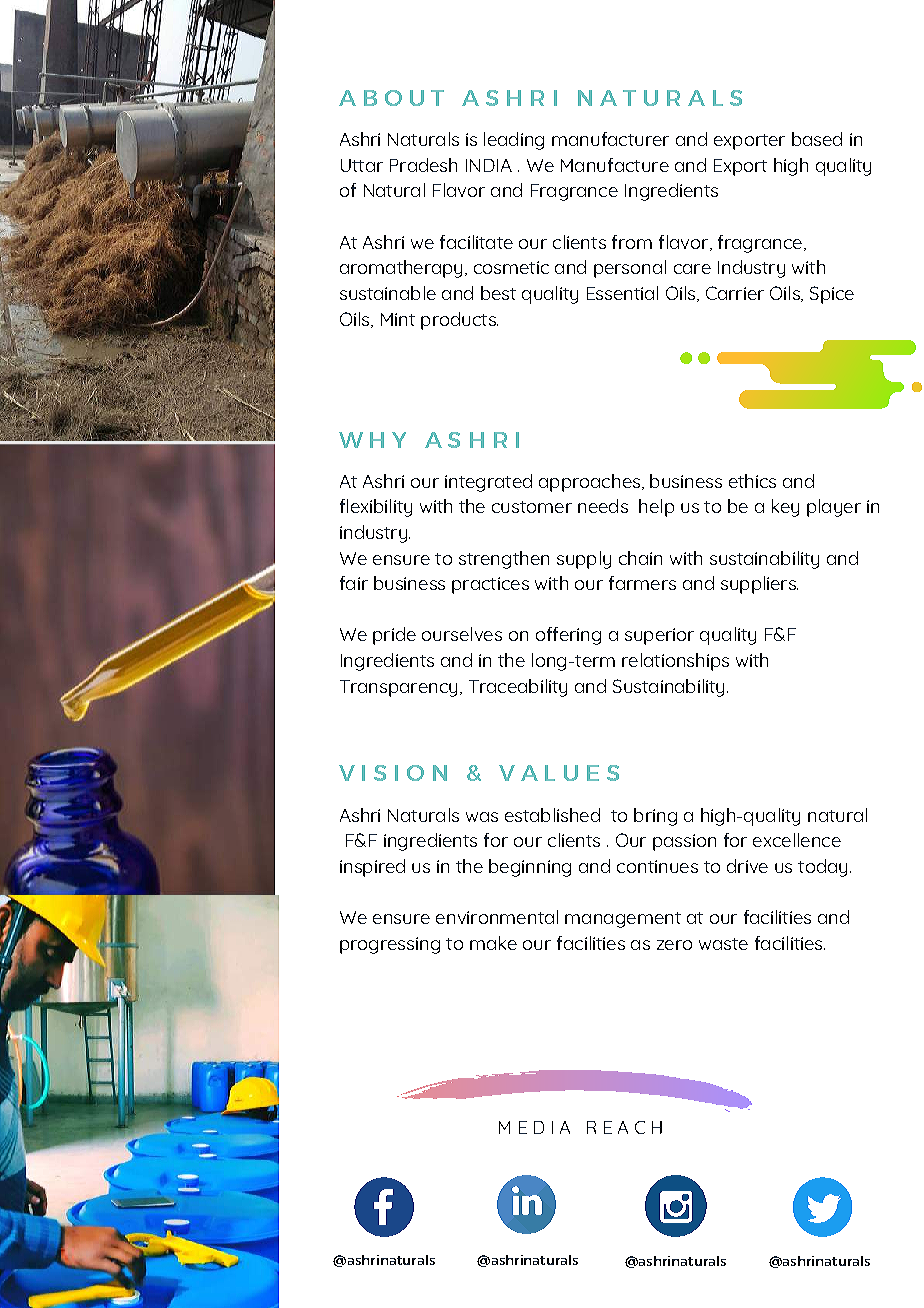 Image resolution: width=924 pixels, height=1308 pixels. What do you see at coordinates (622, 293) in the screenshot?
I see `Essential` at bounding box center [622, 293].
